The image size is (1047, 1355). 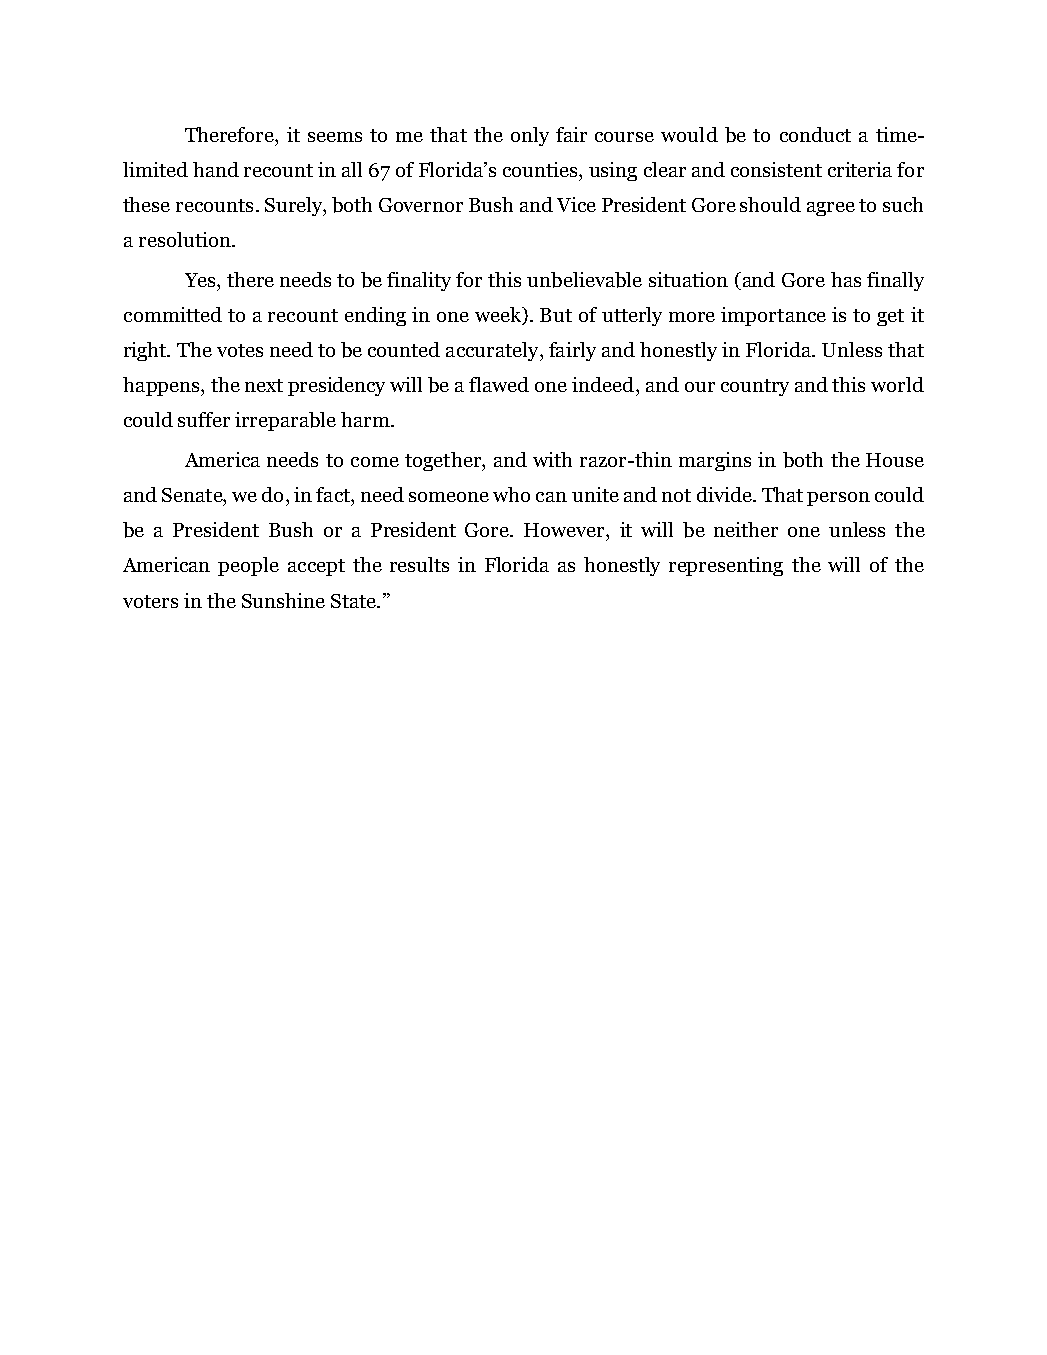 What do you see at coordinates (576, 204) in the screenshot?
I see `Vice` at bounding box center [576, 204].
